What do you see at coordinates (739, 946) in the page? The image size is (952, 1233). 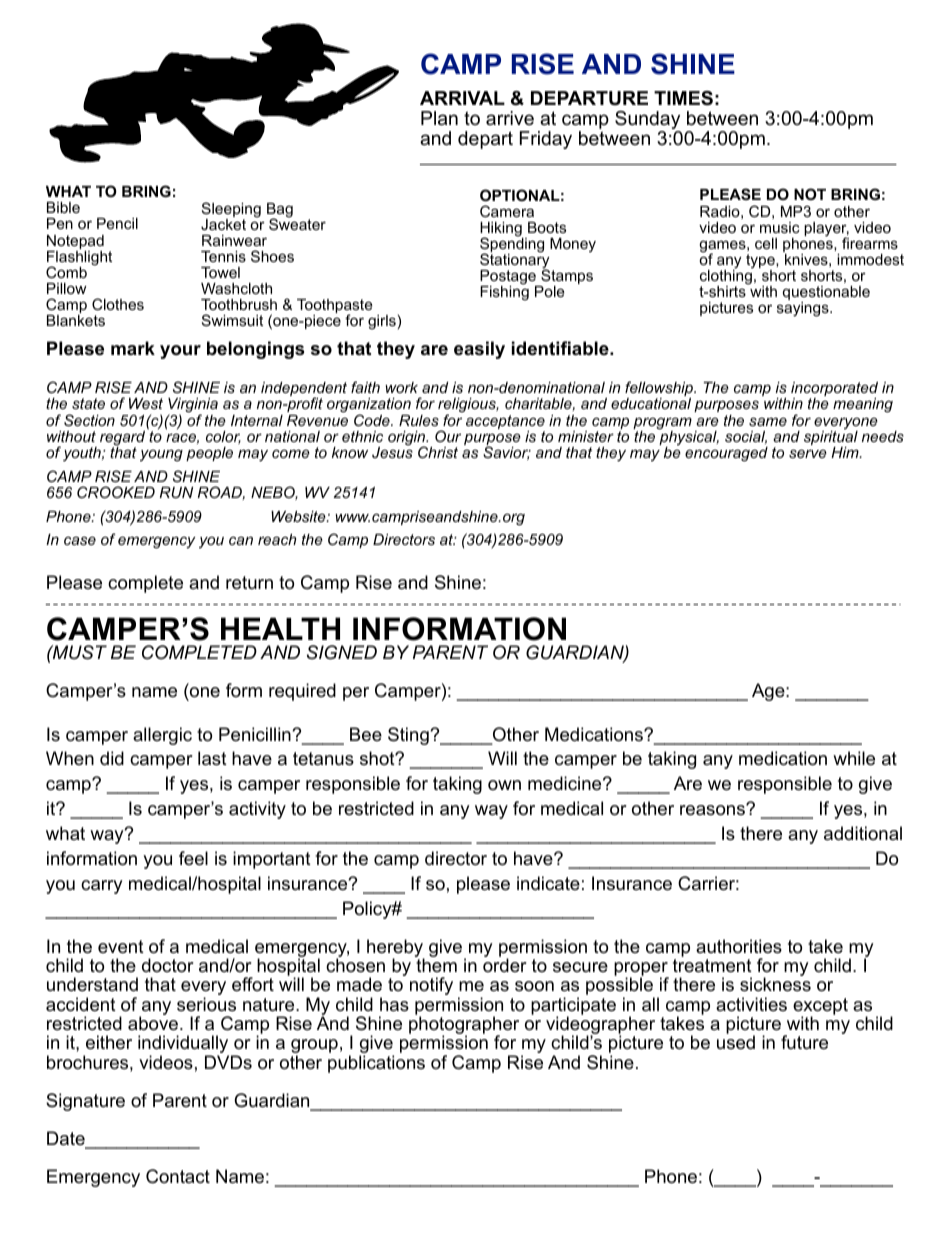 I see `authorities` at bounding box center [739, 946].
